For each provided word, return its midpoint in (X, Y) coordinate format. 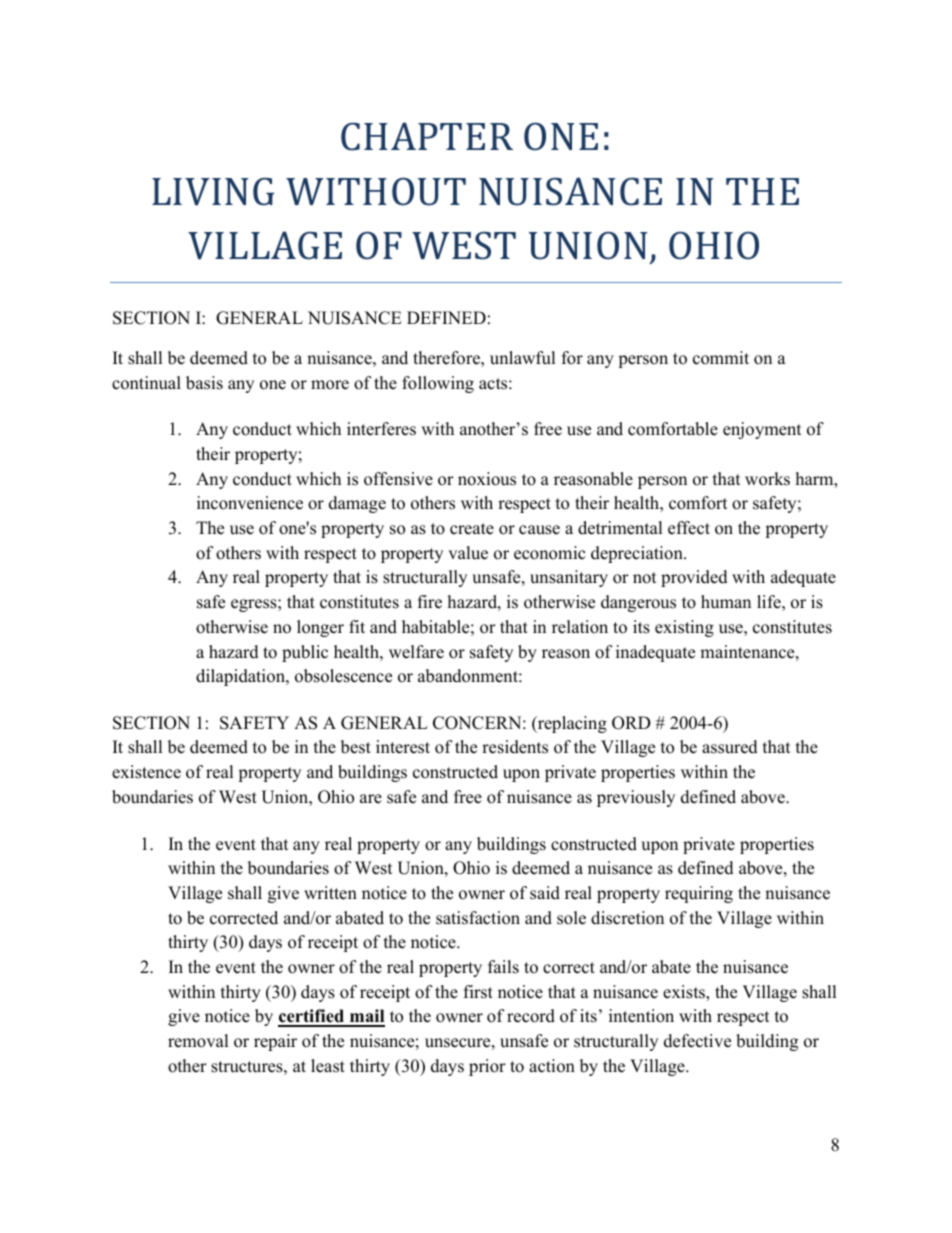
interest (403, 747)
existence (146, 772)
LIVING (213, 191)
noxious (487, 479)
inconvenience (250, 503)
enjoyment (762, 430)
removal (198, 1041)
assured (730, 747)
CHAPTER (427, 136)
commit (721, 358)
